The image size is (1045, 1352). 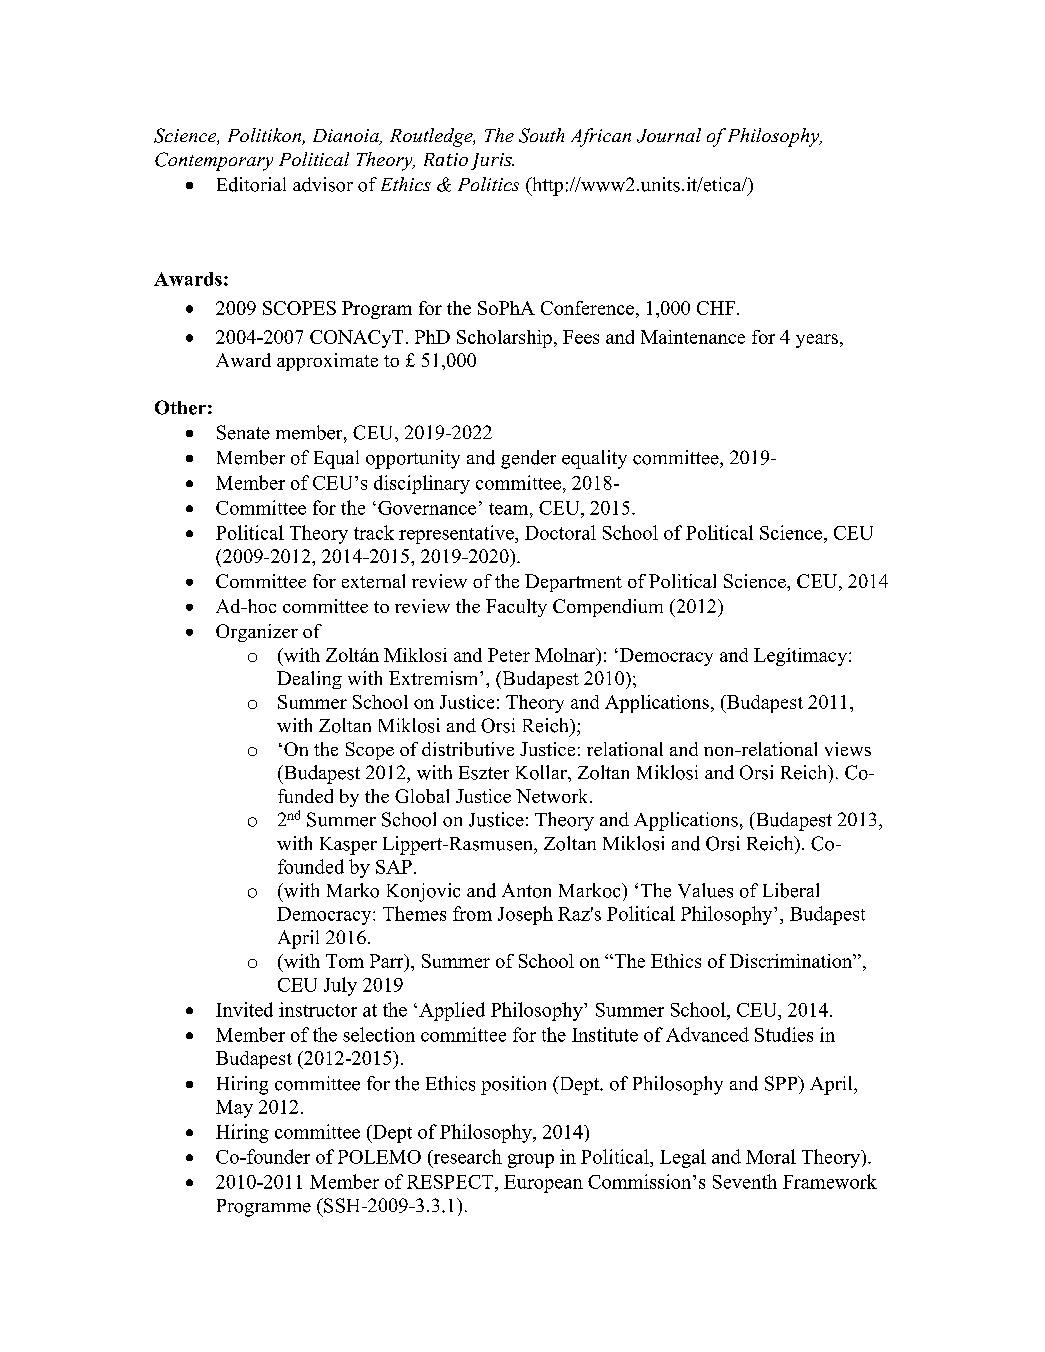 What do you see at coordinates (243, 432) in the screenshot?
I see `Senate` at bounding box center [243, 432].
